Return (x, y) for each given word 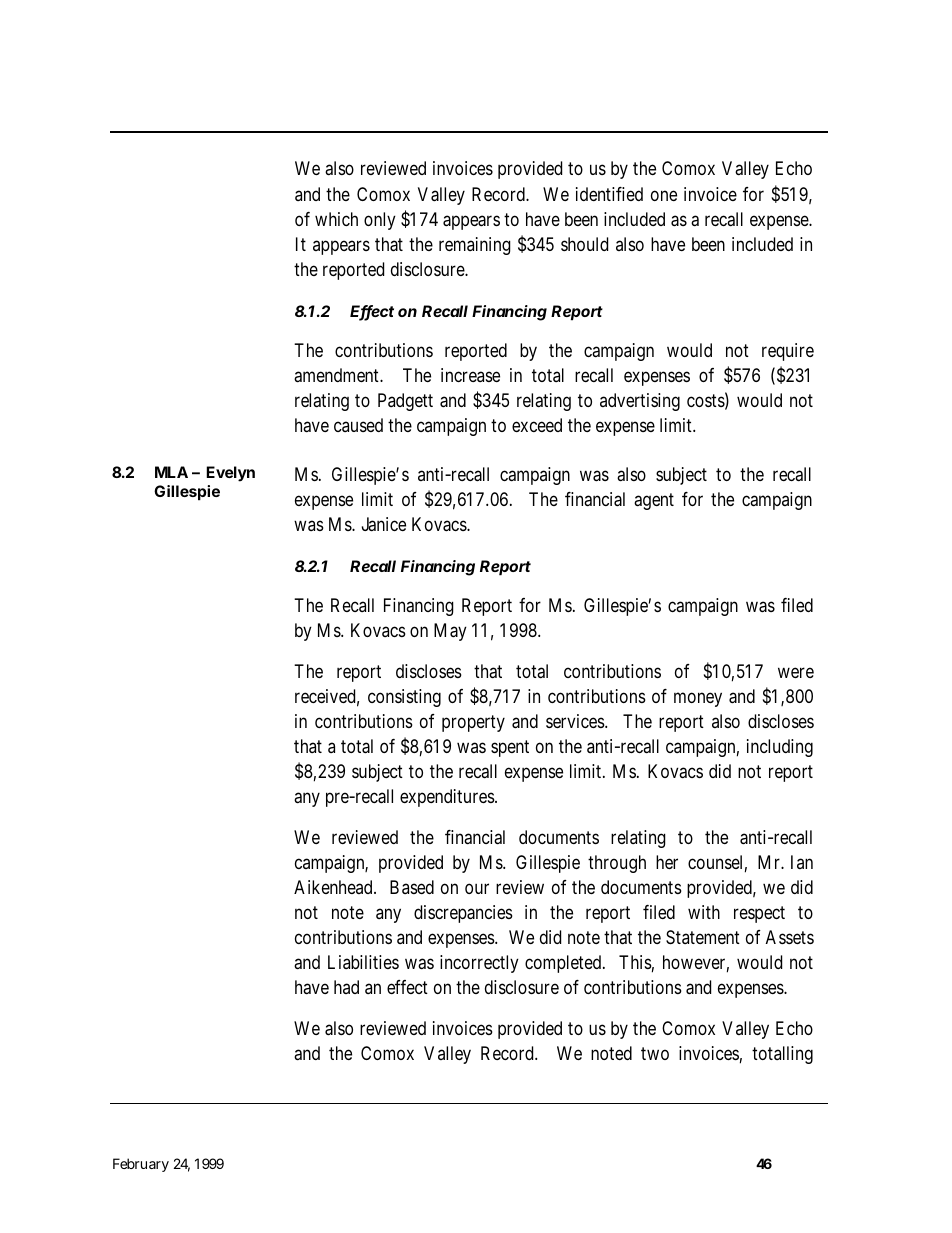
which (336, 219)
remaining (475, 246)
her (667, 862)
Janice (384, 524)
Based (412, 887)
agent (654, 501)
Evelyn (230, 474)
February (141, 1165)
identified (609, 194)
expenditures (448, 798)
